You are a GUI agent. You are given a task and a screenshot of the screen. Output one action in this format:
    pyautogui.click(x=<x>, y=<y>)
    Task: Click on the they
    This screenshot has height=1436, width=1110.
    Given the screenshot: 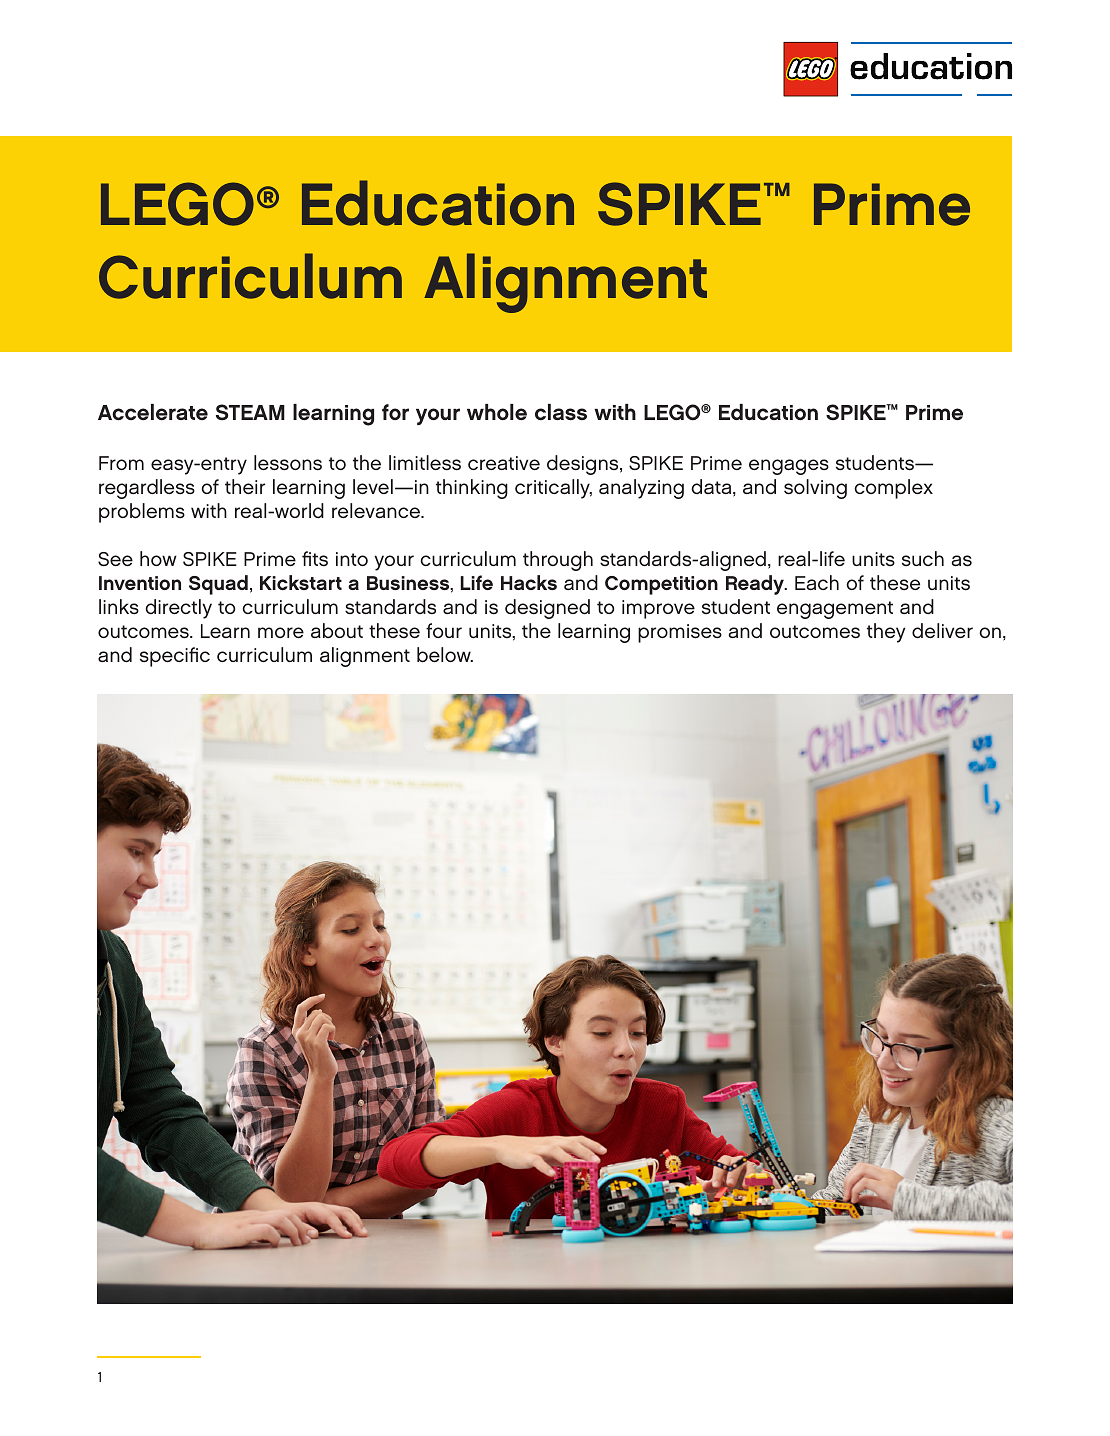 What is the action you would take?
    pyautogui.click(x=886, y=633)
